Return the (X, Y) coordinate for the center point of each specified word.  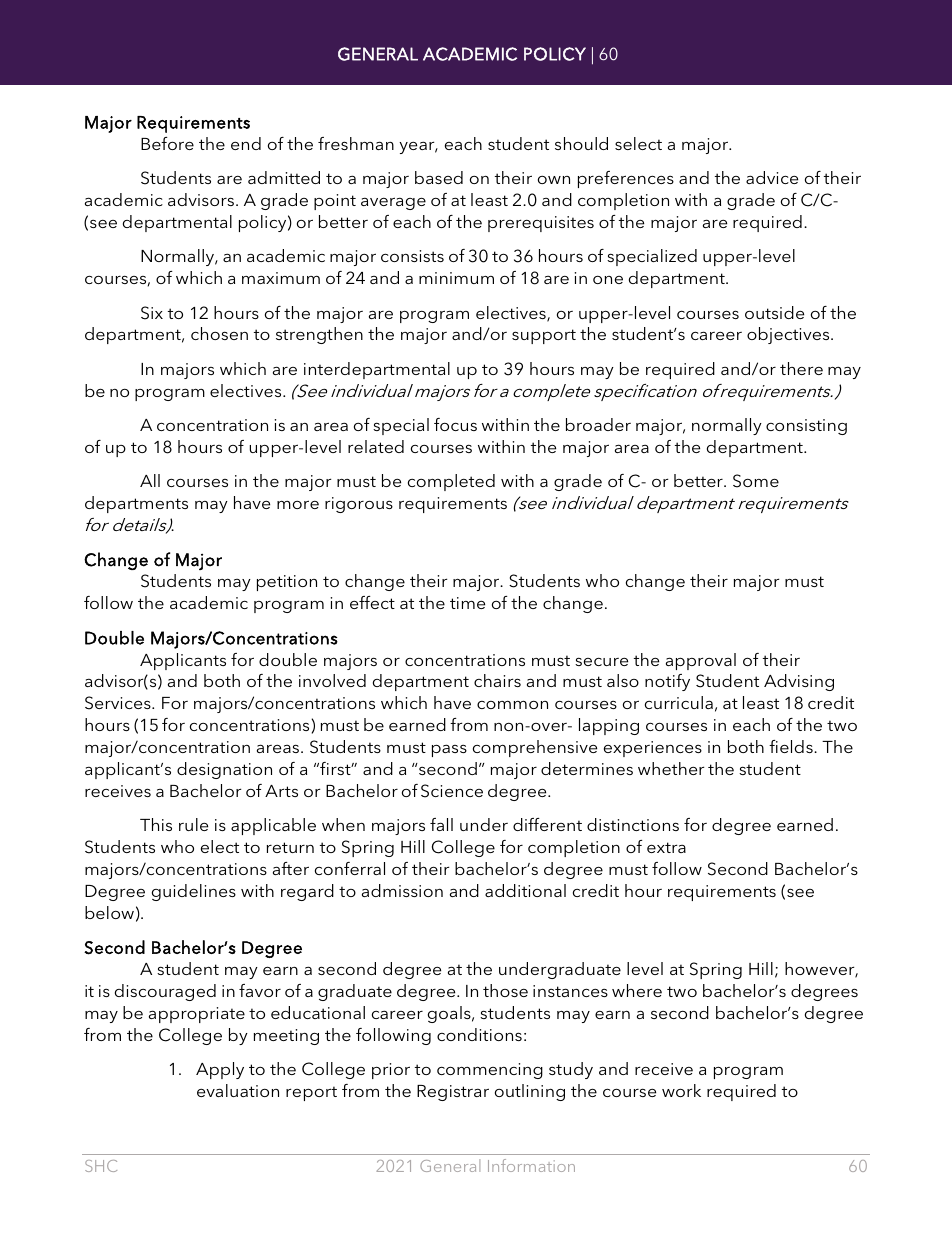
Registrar (453, 1093)
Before (167, 143)
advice (772, 177)
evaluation (238, 1090)
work (681, 1090)
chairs (497, 680)
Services (119, 703)
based (439, 177)
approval (701, 661)
